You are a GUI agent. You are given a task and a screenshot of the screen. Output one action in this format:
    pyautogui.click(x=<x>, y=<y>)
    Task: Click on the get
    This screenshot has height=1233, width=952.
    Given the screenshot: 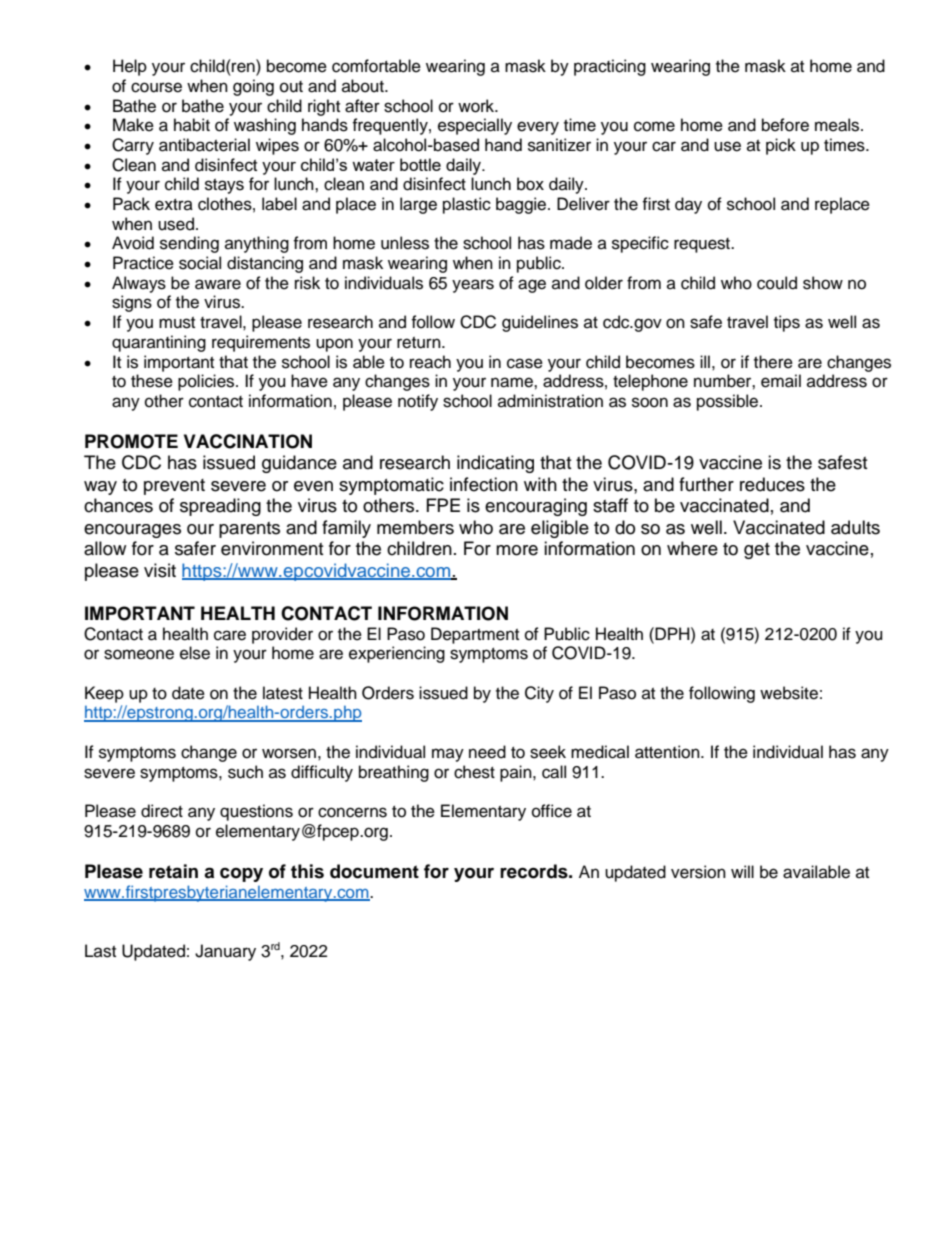 What is the action you would take?
    pyautogui.click(x=757, y=551)
